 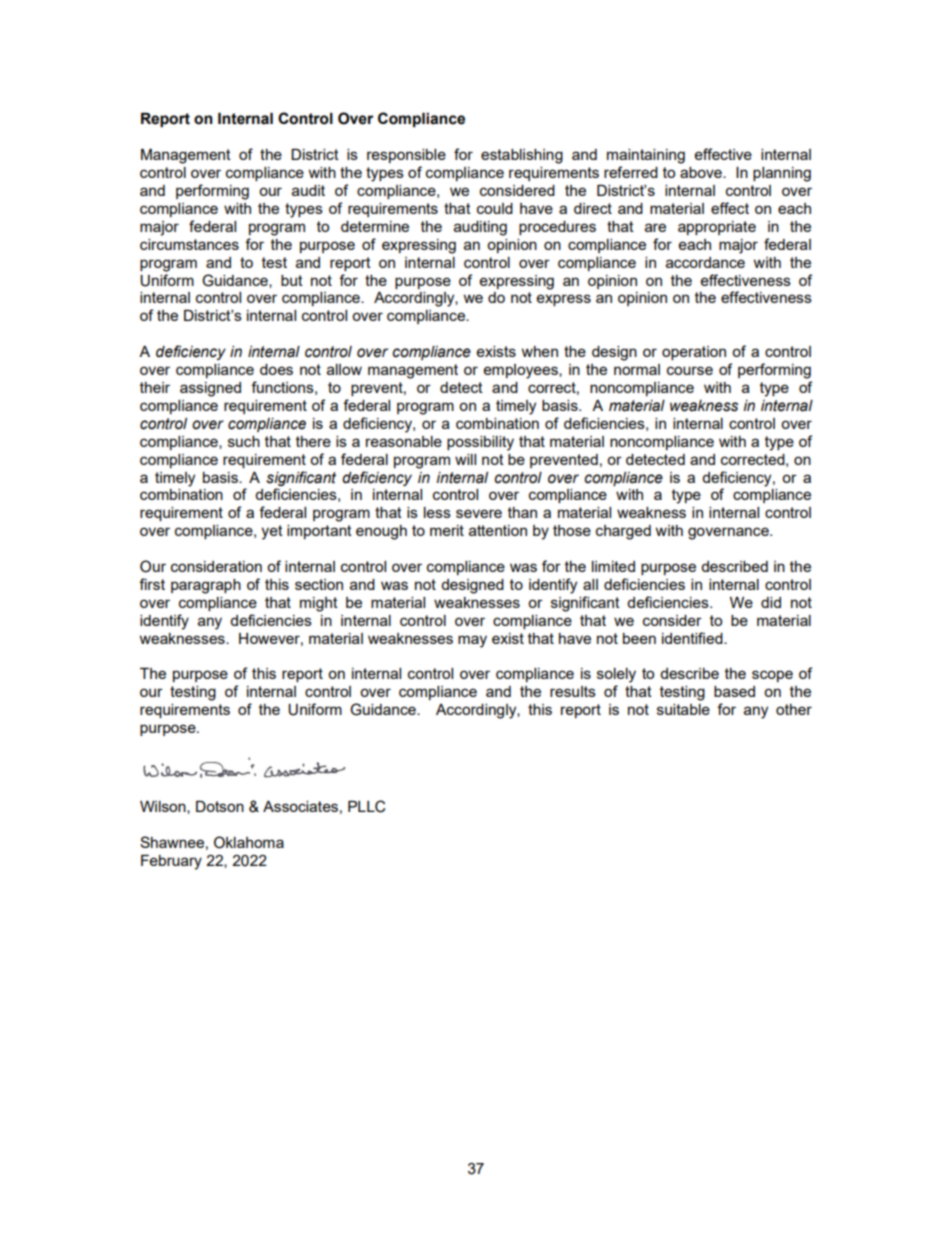 What do you see at coordinates (495, 208) in the screenshot?
I see `could` at bounding box center [495, 208].
